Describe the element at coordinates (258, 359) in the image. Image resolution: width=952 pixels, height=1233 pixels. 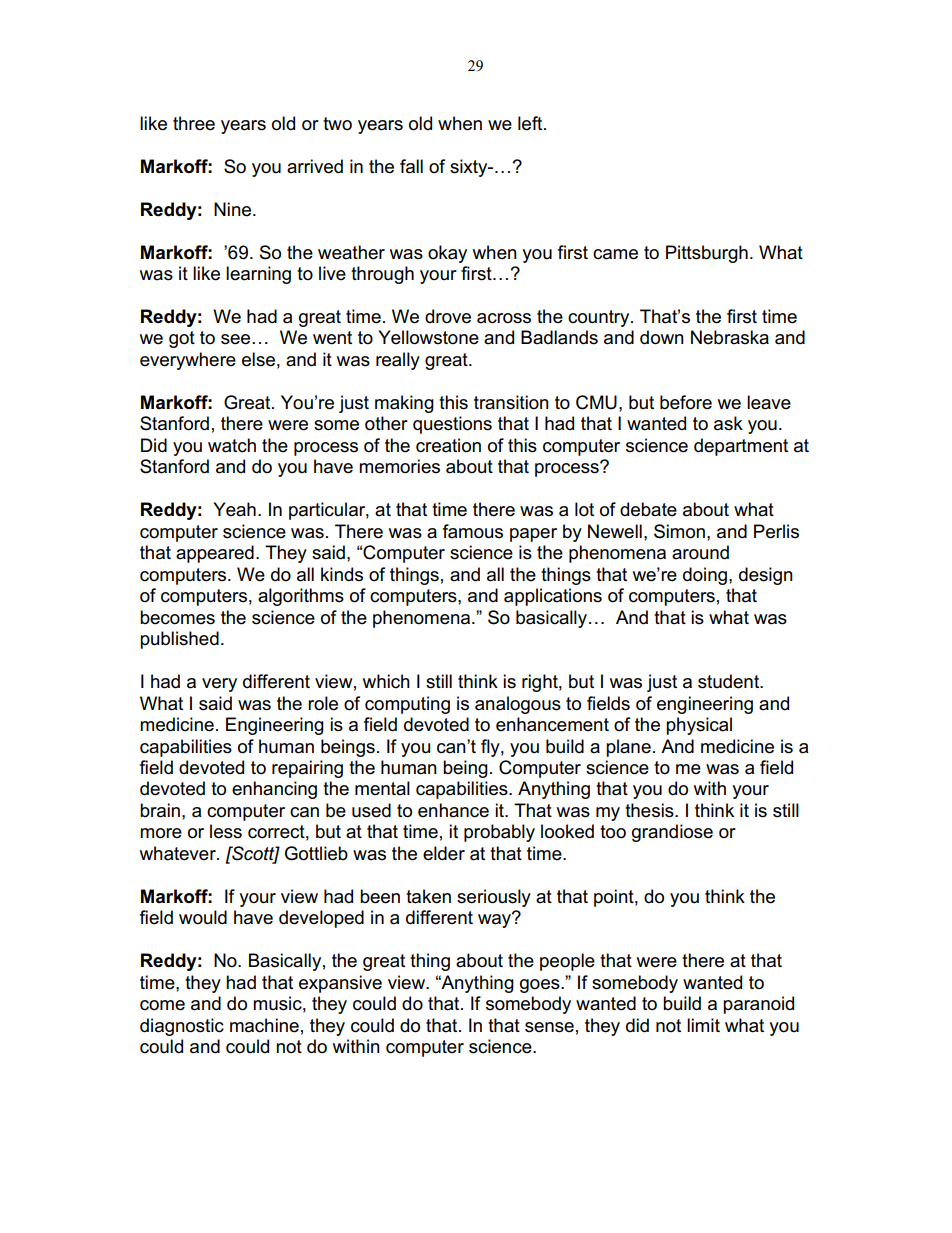
I see `else` at that location.
